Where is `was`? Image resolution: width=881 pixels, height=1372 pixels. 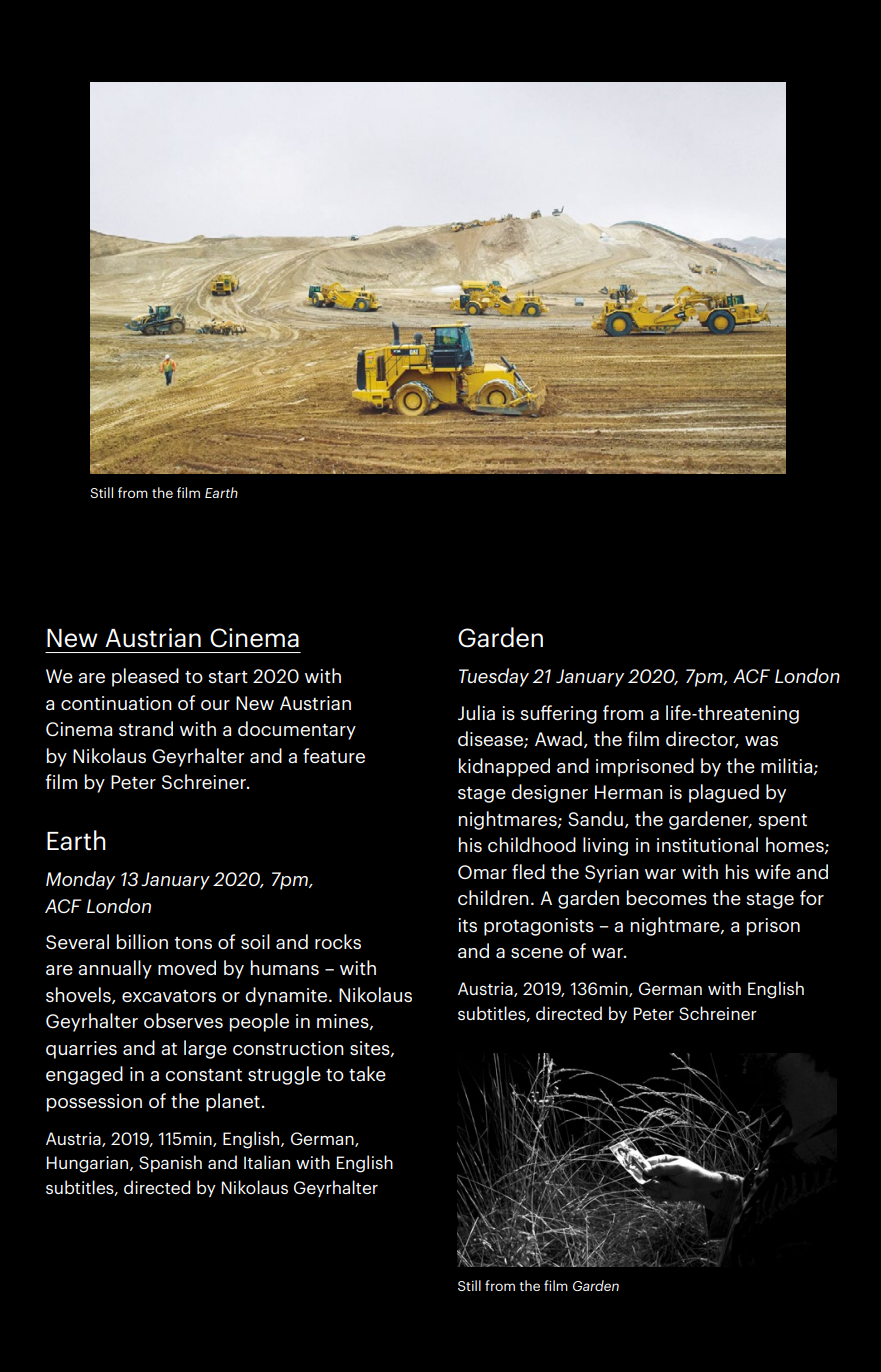
was is located at coordinates (761, 741).
